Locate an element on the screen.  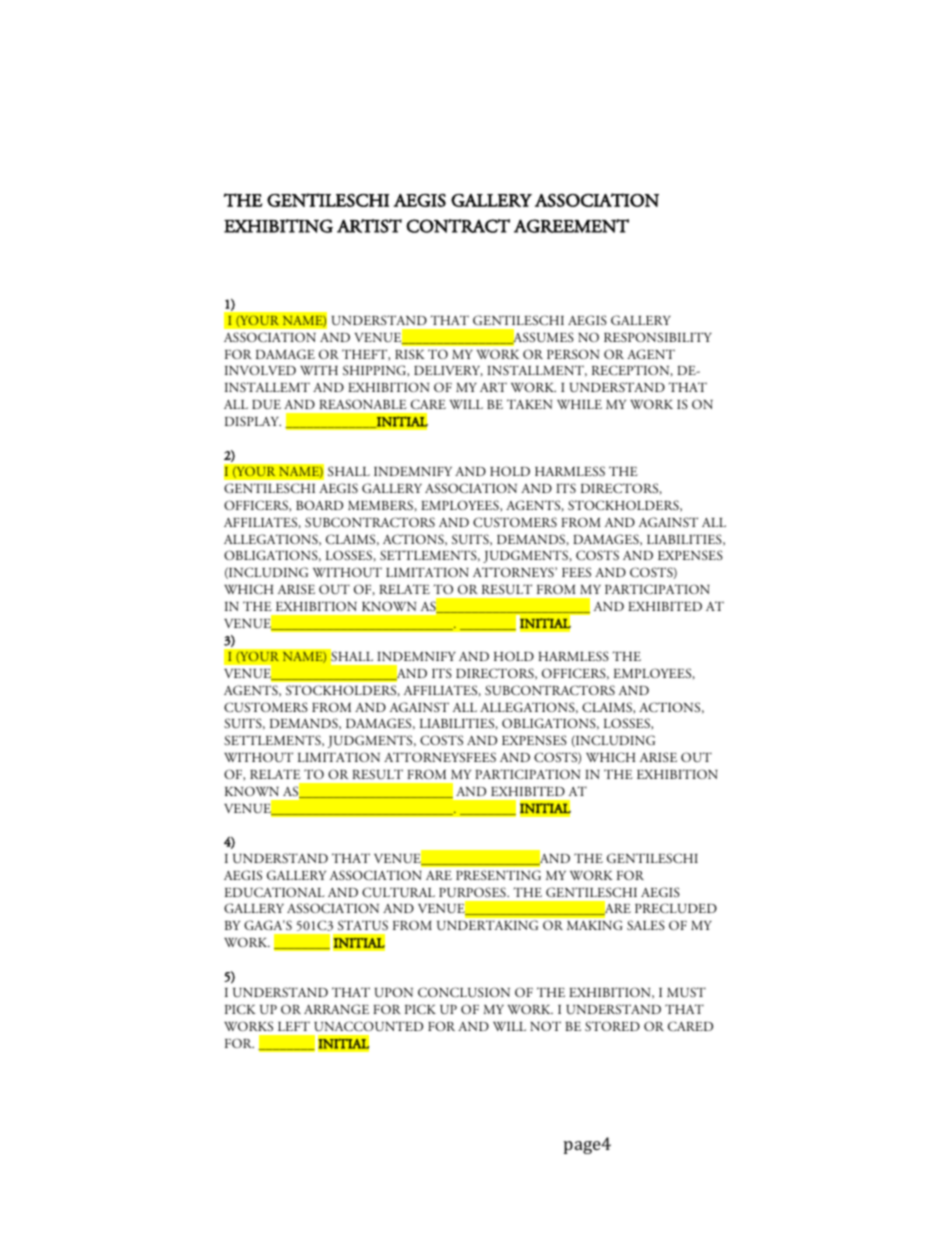
CONCLUSION is located at coordinates (464, 992).
